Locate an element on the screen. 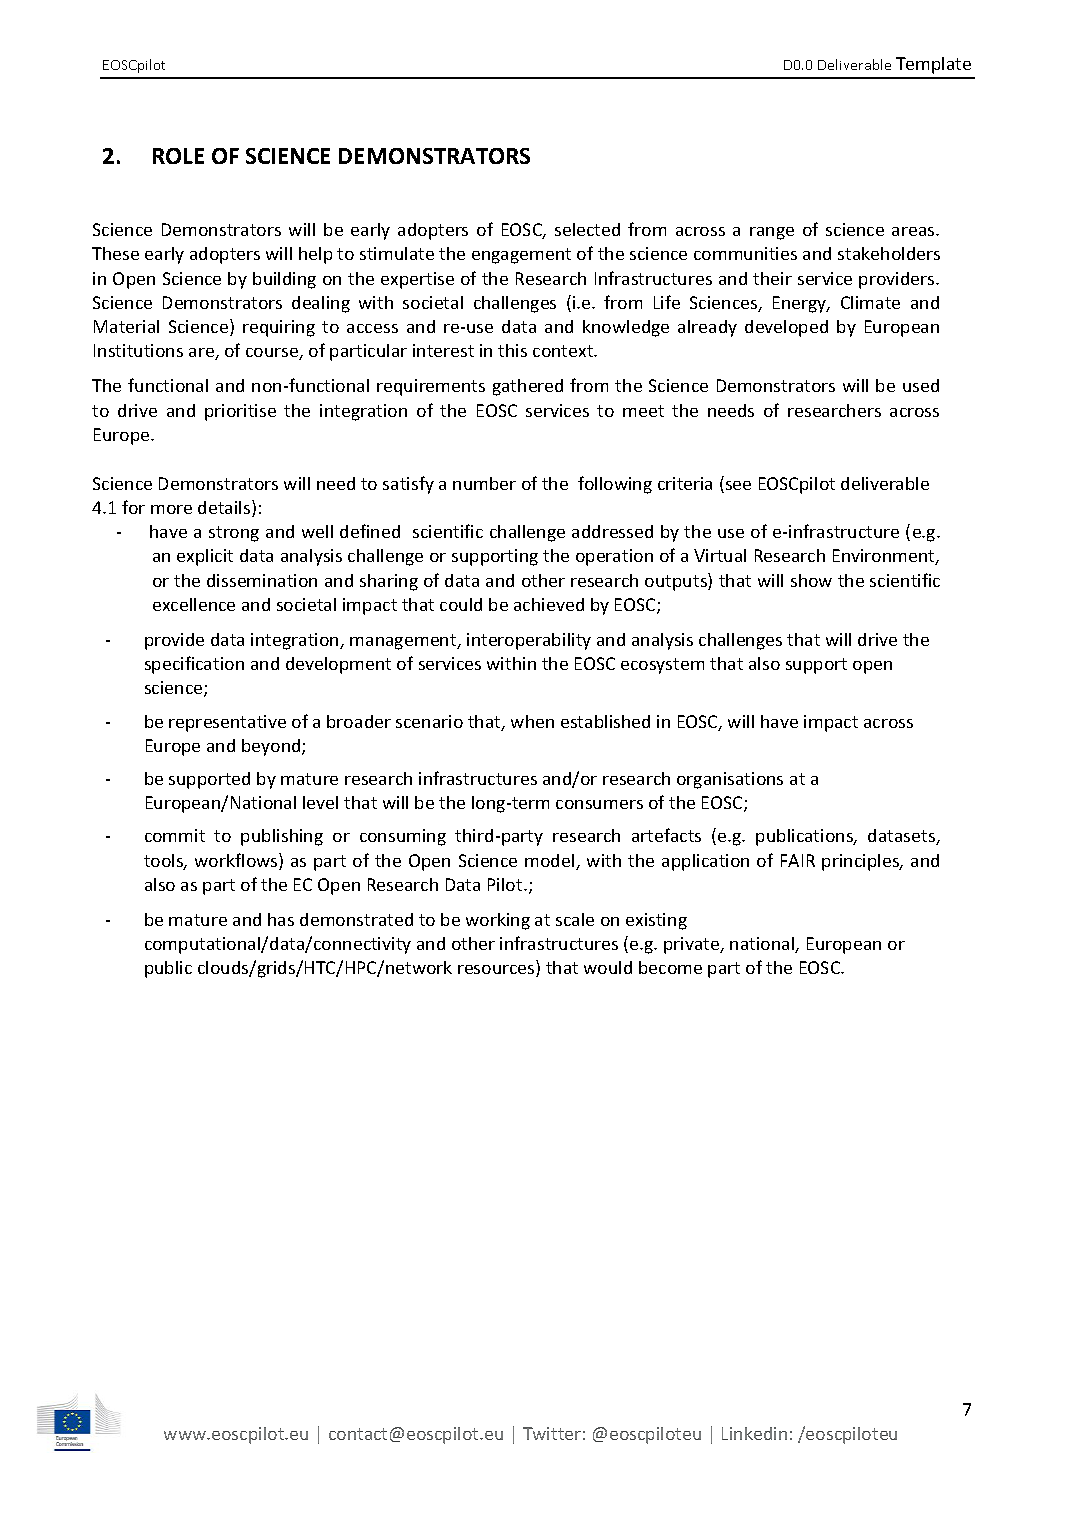  when is located at coordinates (532, 721).
